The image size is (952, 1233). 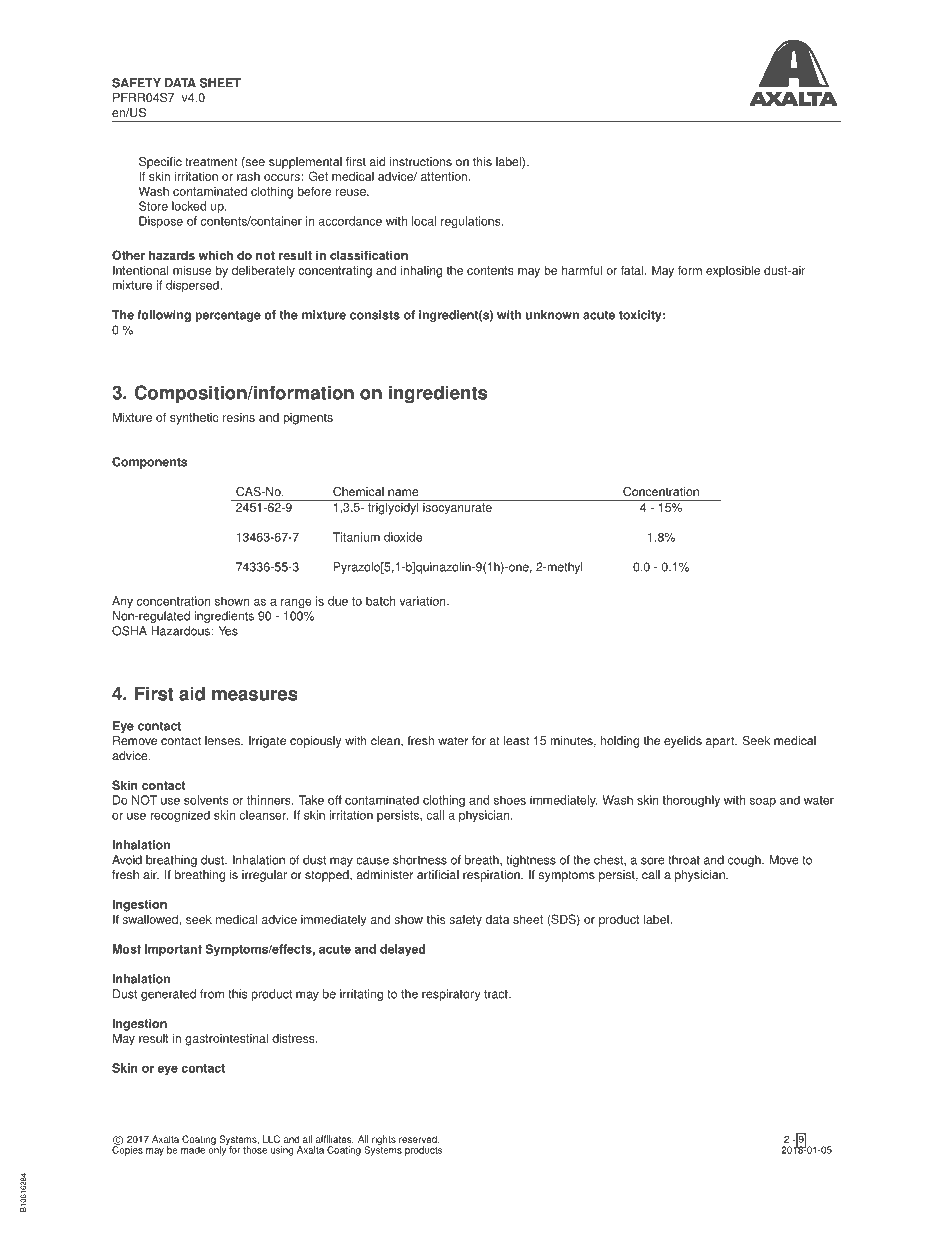 What do you see at coordinates (150, 919) in the screenshot?
I see `swallowed` at bounding box center [150, 919].
